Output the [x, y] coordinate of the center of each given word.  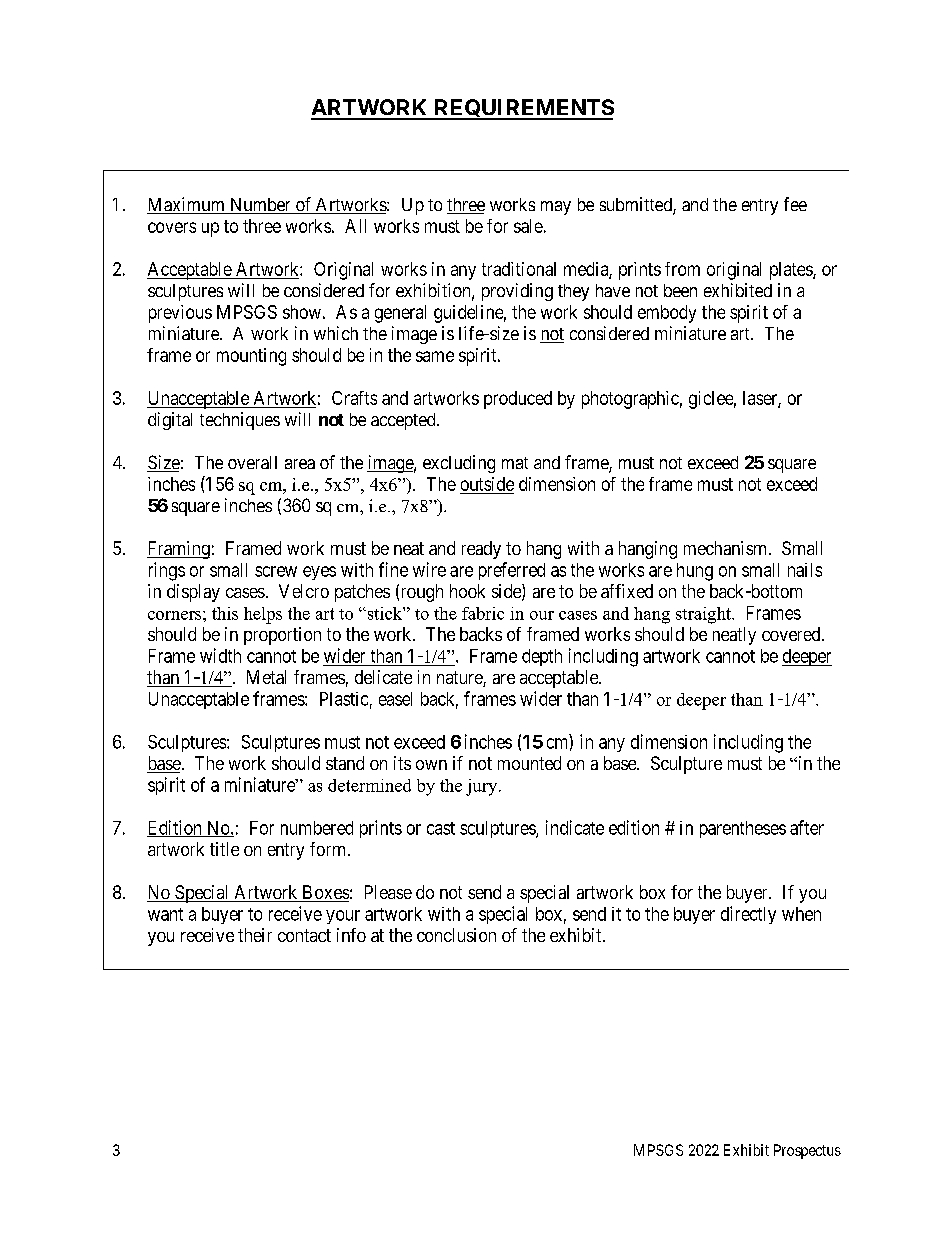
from [682, 269]
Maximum [187, 205]
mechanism [727, 548]
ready [481, 550]
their [255, 935]
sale [528, 226]
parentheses [743, 829]
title [224, 849]
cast [441, 828]
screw [276, 571]
